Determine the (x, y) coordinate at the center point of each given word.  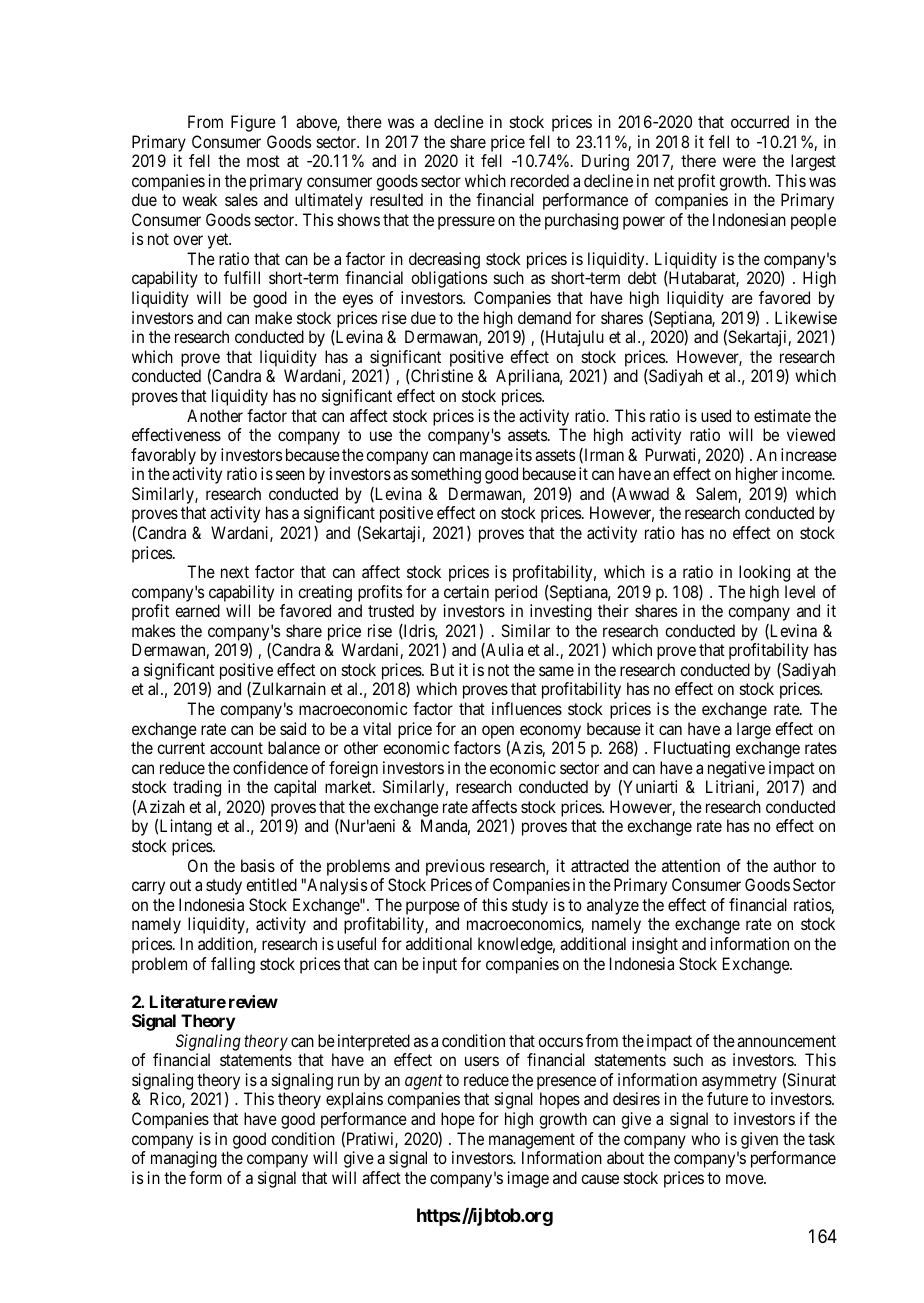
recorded (540, 180)
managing (184, 1159)
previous (455, 867)
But (442, 669)
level (800, 591)
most (263, 161)
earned (197, 610)
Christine (441, 376)
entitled (271, 884)
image (528, 1179)
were (739, 162)
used (716, 415)
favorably (163, 456)
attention (691, 865)
